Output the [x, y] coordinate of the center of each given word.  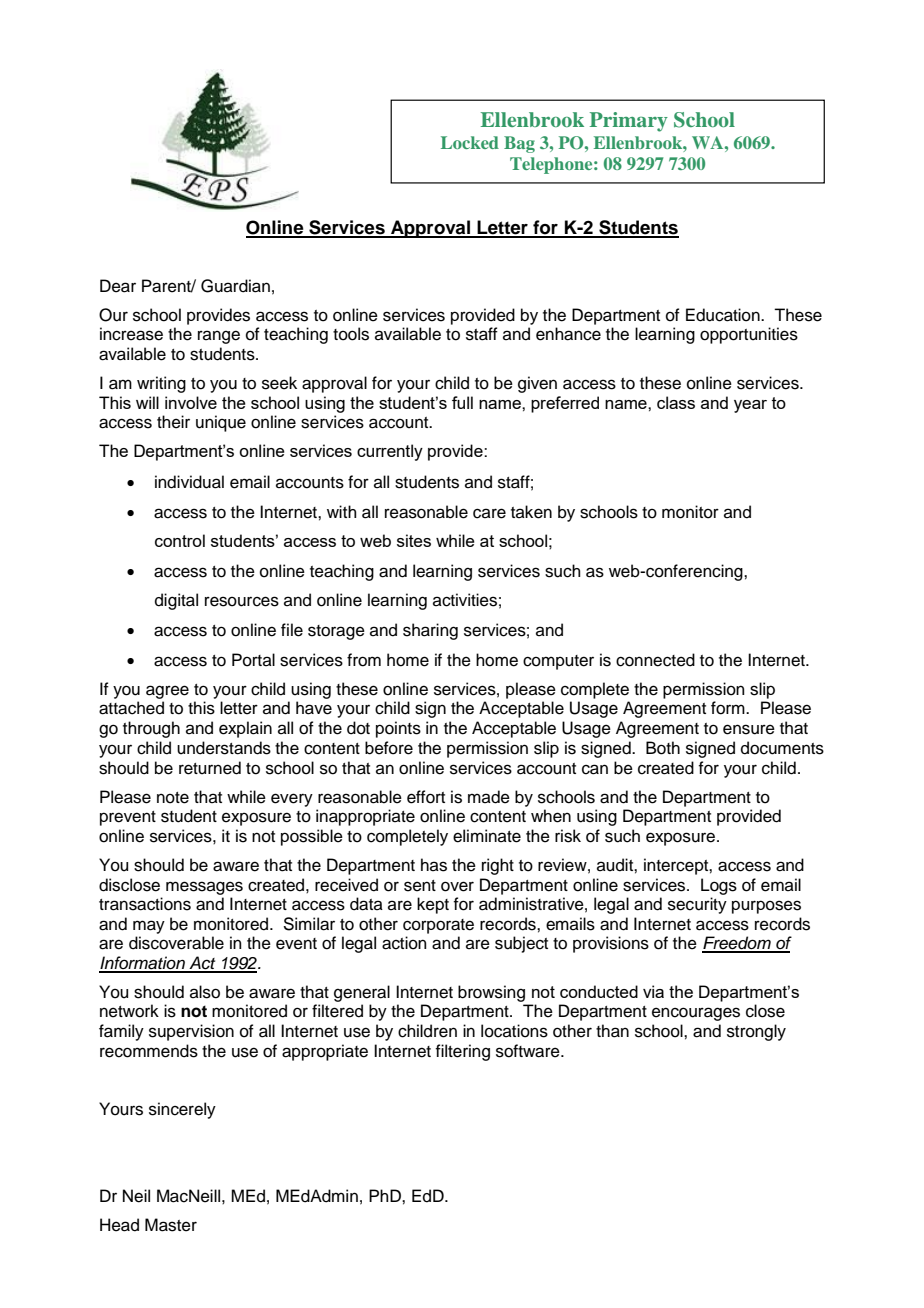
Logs [719, 886]
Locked [470, 142]
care [489, 513]
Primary [629, 122]
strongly [756, 1032]
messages [204, 888]
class [676, 402]
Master [171, 1225]
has [434, 865]
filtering [462, 1052]
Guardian [235, 286]
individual [189, 482]
